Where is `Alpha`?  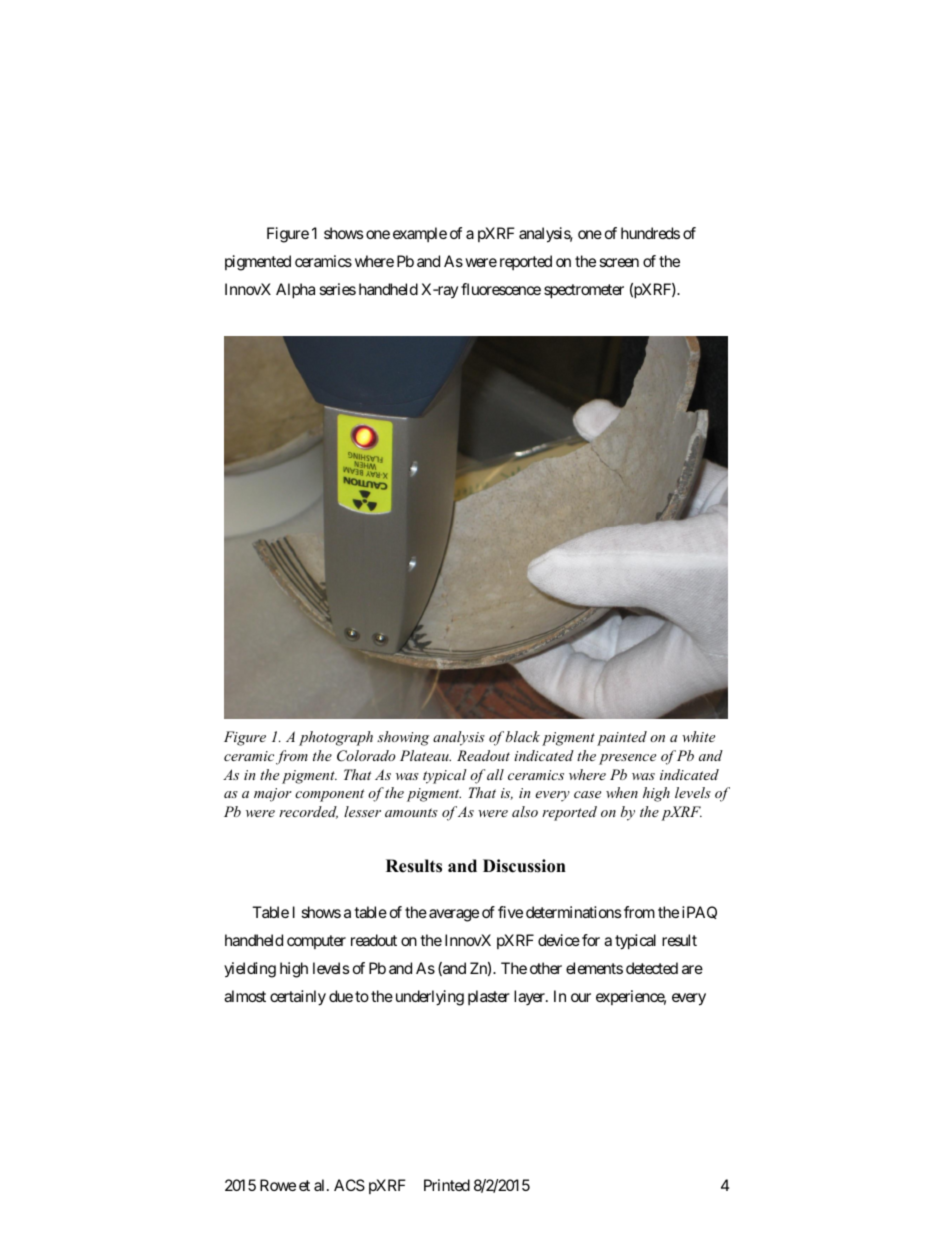
Alpha is located at coordinates (295, 291).
